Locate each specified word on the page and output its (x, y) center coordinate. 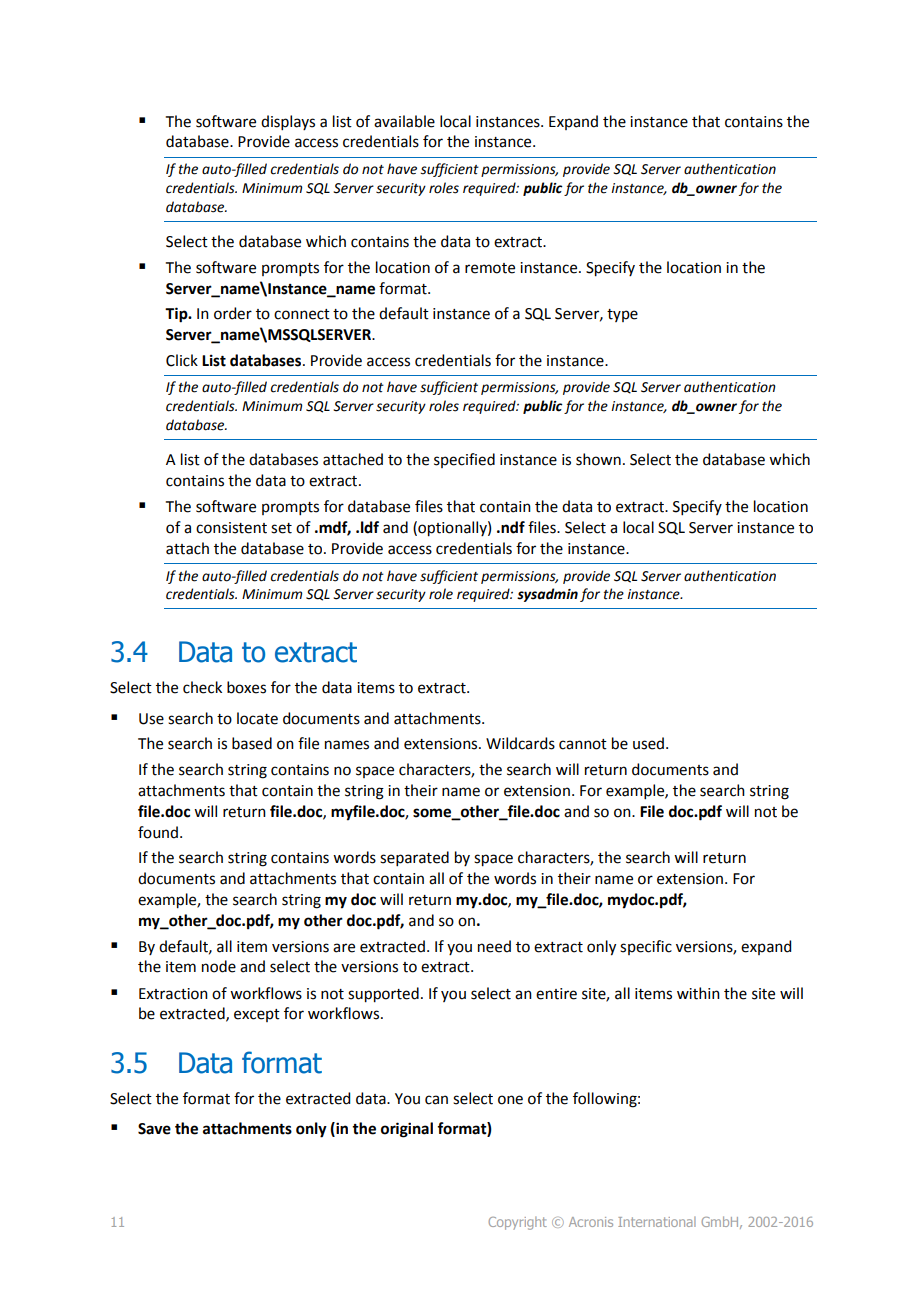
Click (182, 360)
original (407, 1130)
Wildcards (520, 743)
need (494, 946)
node (219, 966)
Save (154, 1129)
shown (598, 459)
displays (288, 122)
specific (646, 947)
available (404, 121)
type (622, 315)
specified (464, 460)
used (650, 743)
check (202, 687)
